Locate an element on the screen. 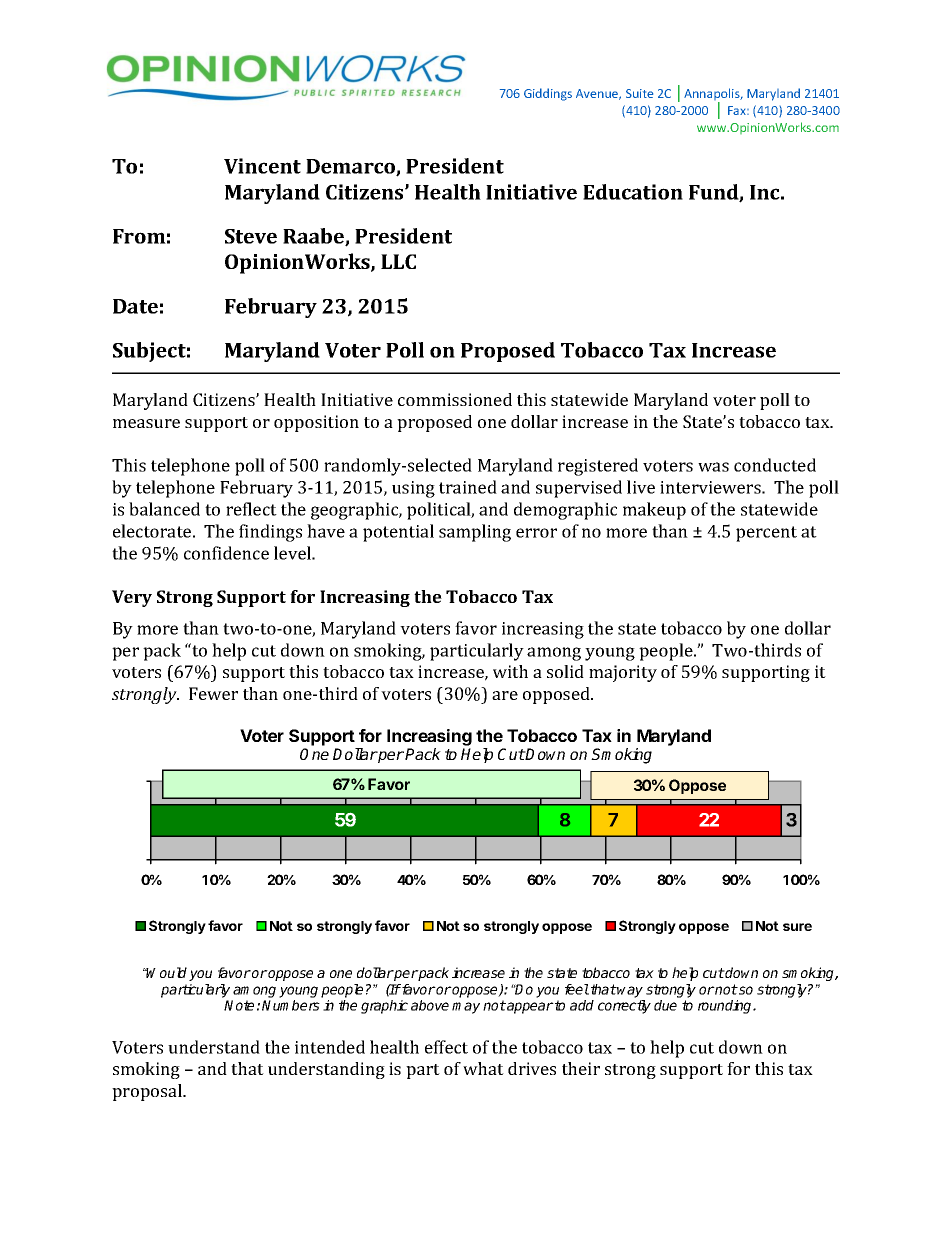  Giddings is located at coordinates (548, 94).
